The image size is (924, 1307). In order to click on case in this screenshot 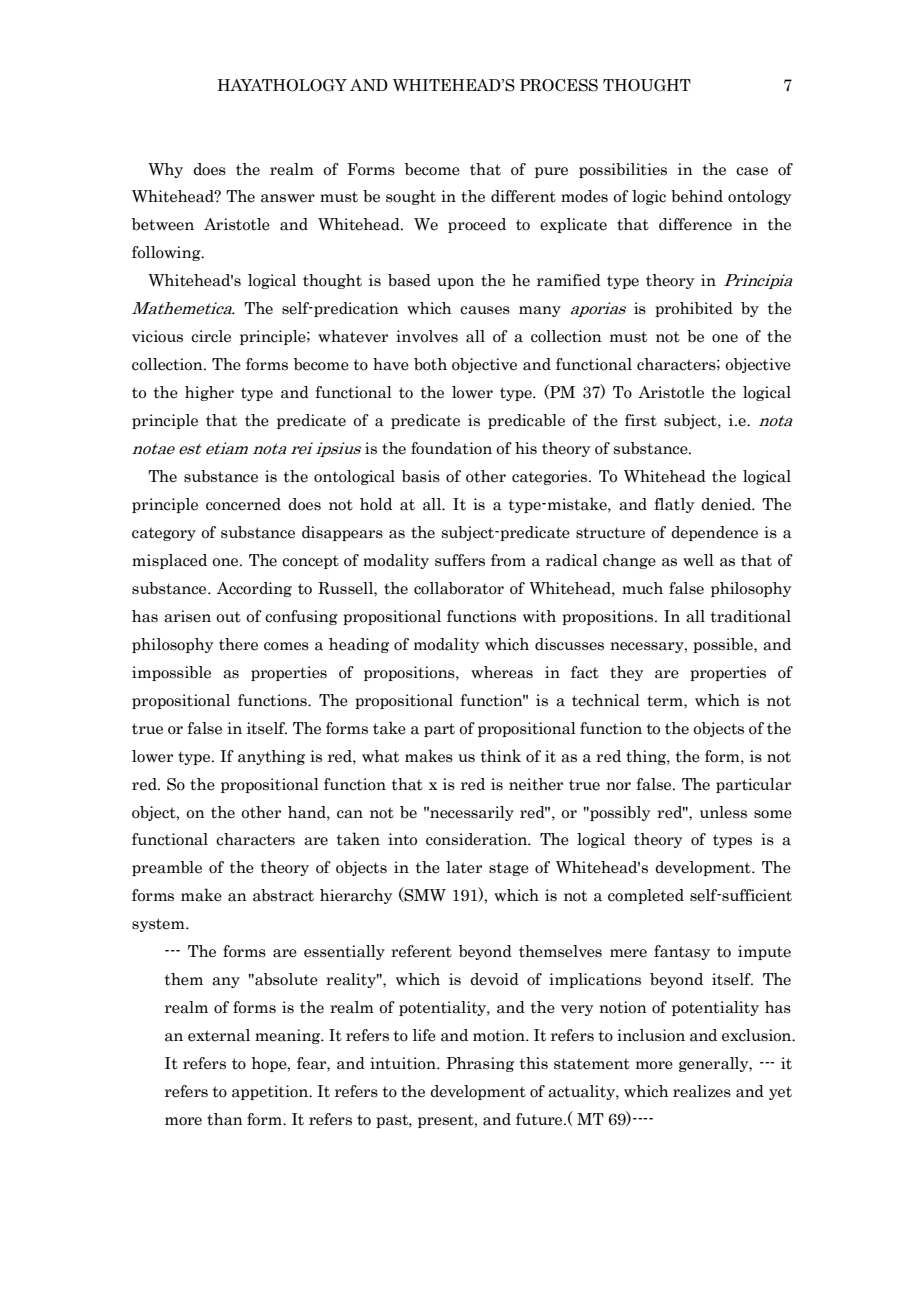, I will do `click(752, 171)`.
